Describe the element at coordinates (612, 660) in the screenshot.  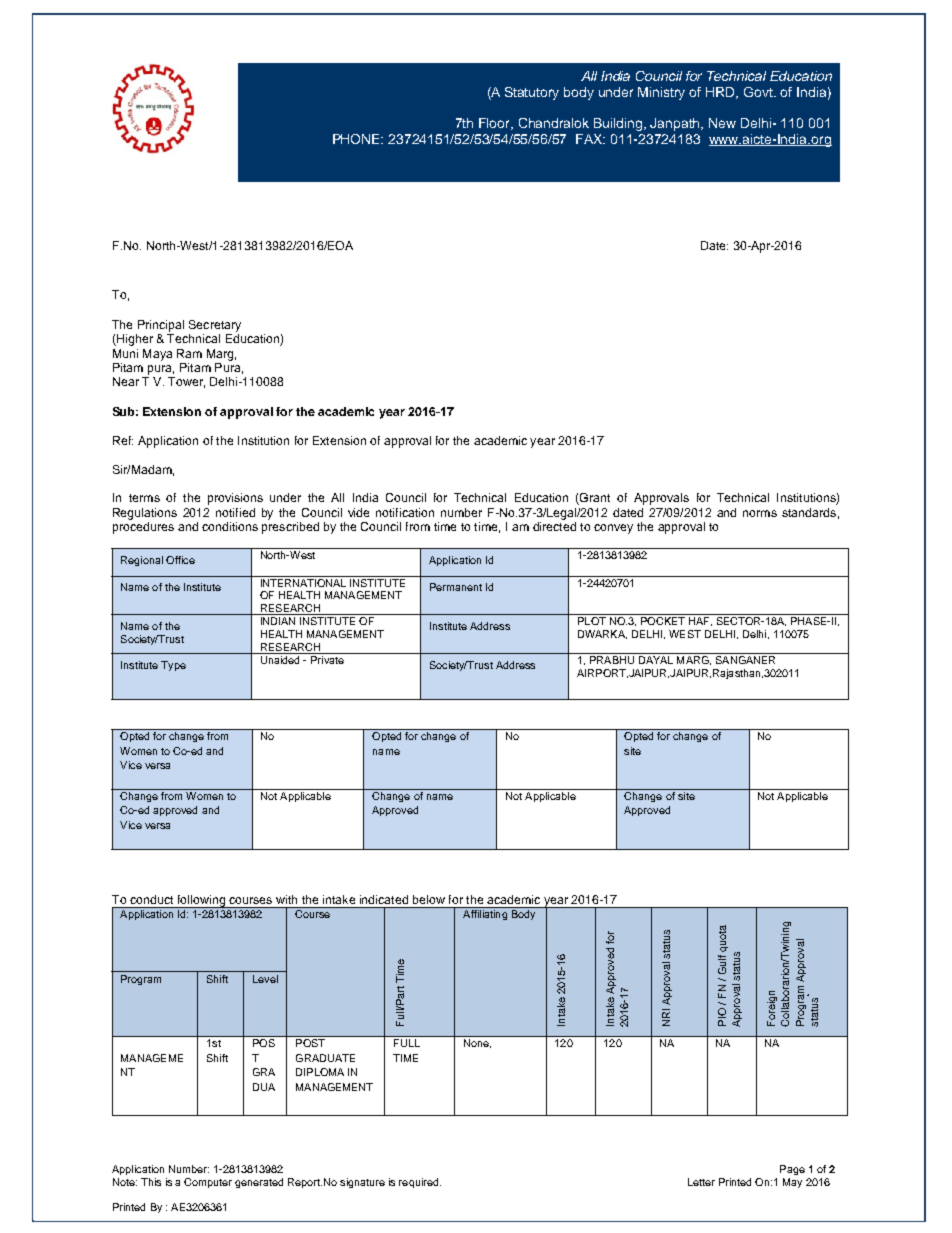
I see `PRABHU` at that location.
